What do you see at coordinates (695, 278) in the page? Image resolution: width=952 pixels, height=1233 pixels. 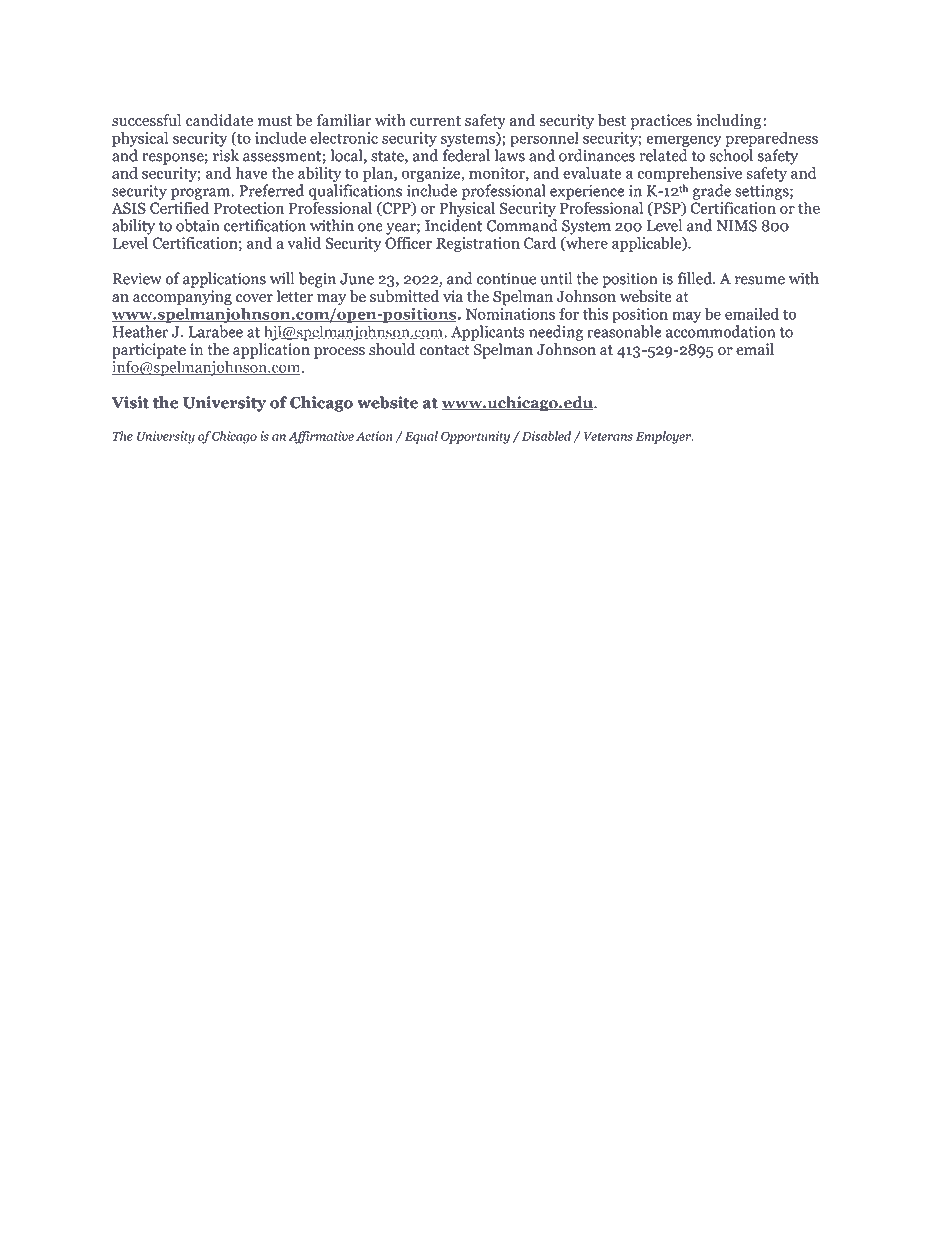 I see `filled` at bounding box center [695, 278].
